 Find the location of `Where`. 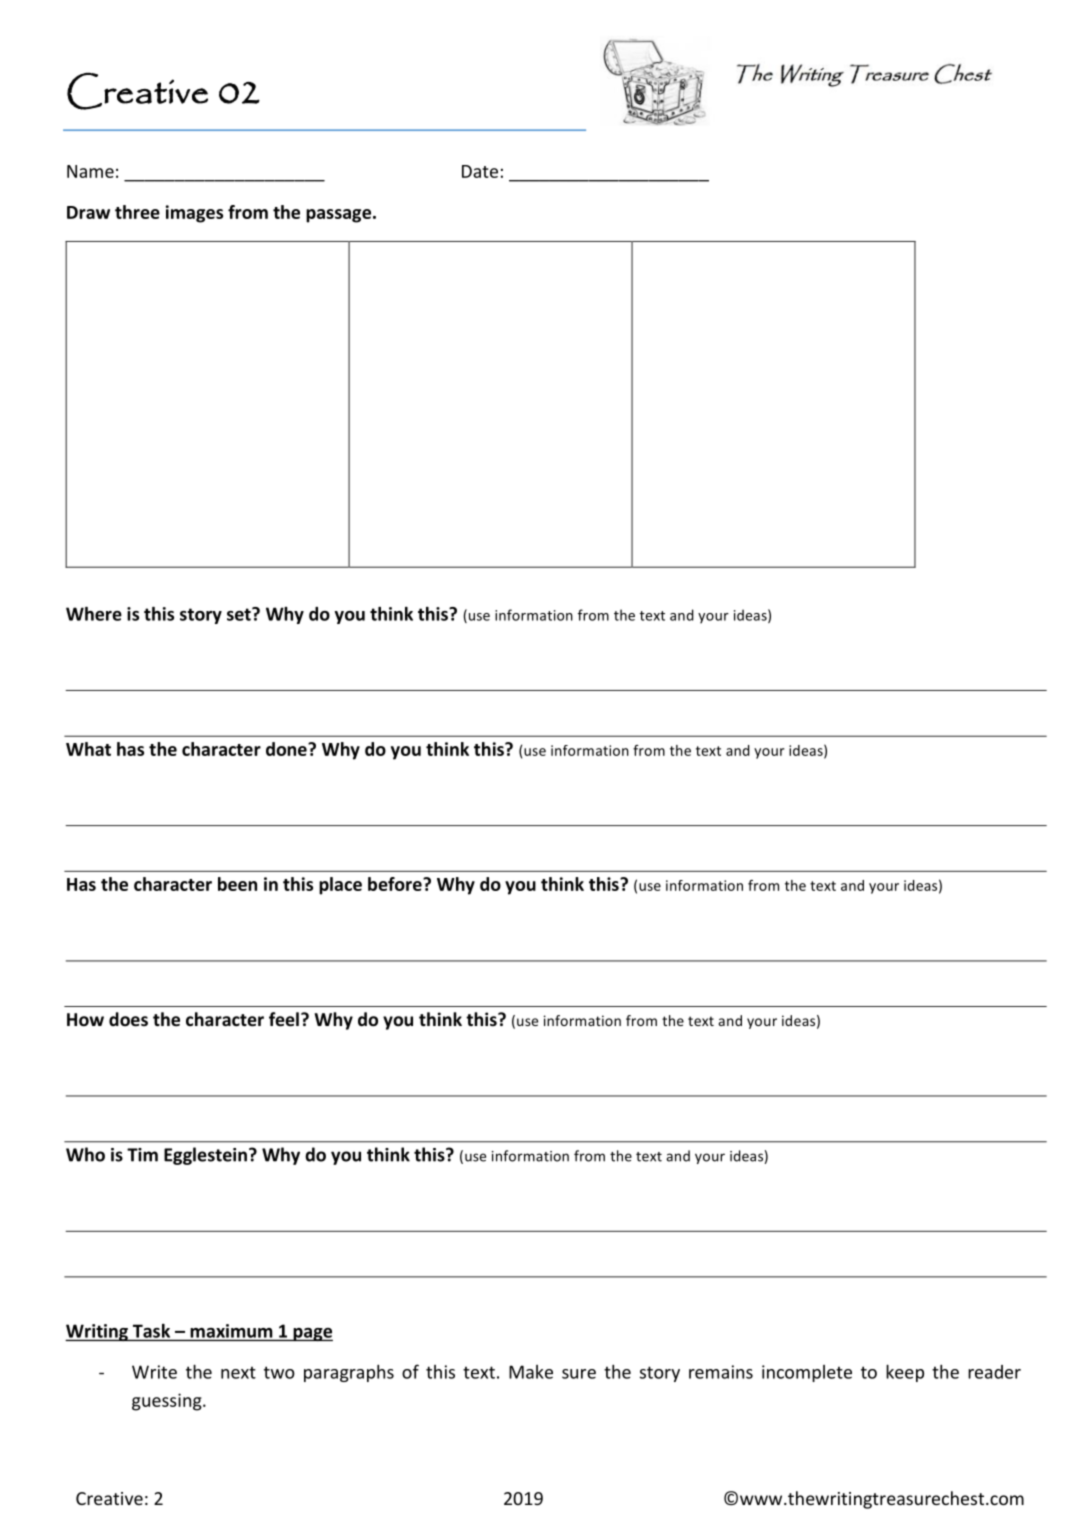

Where is located at coordinates (94, 614).
